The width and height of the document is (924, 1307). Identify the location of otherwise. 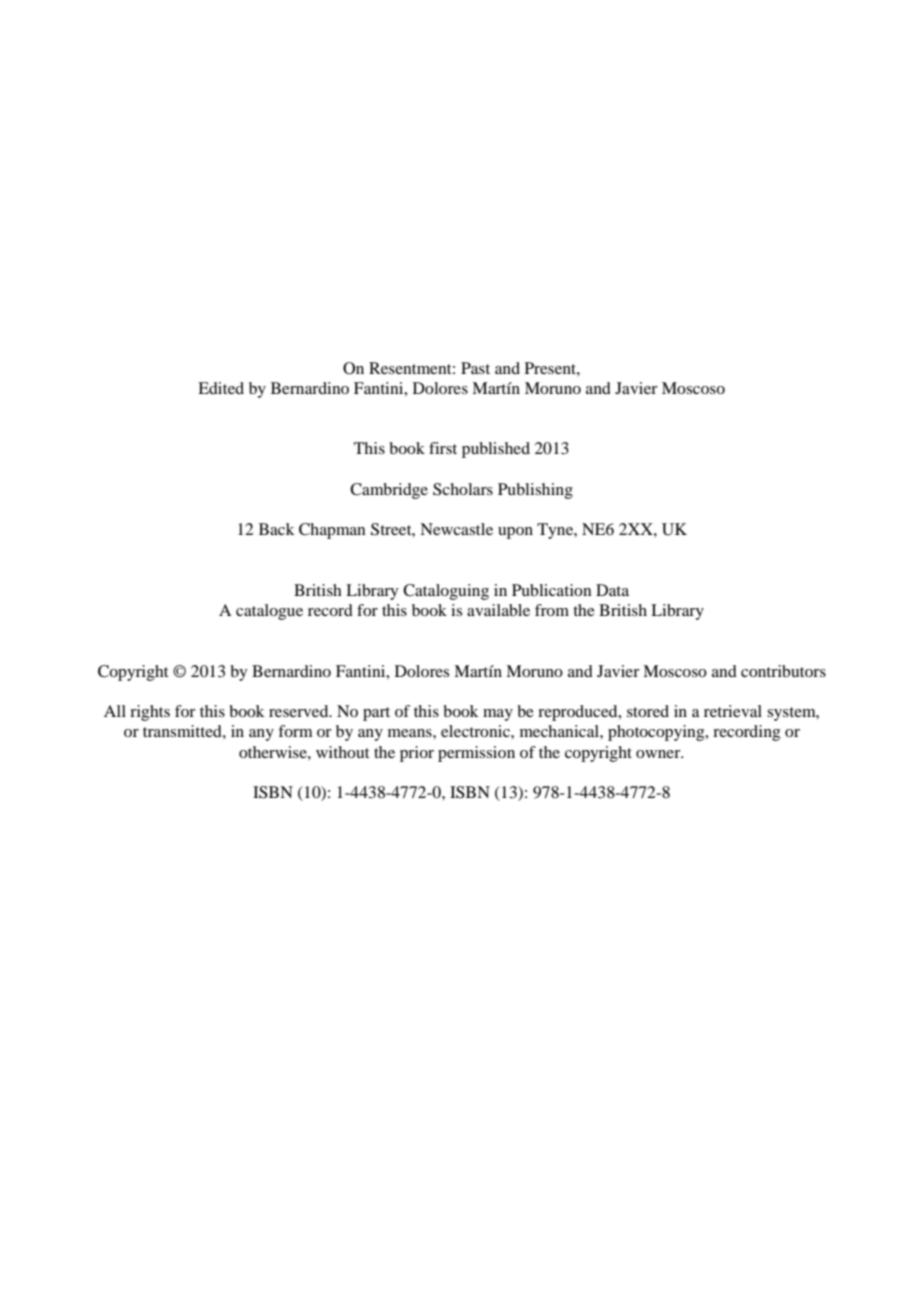
(274, 752).
